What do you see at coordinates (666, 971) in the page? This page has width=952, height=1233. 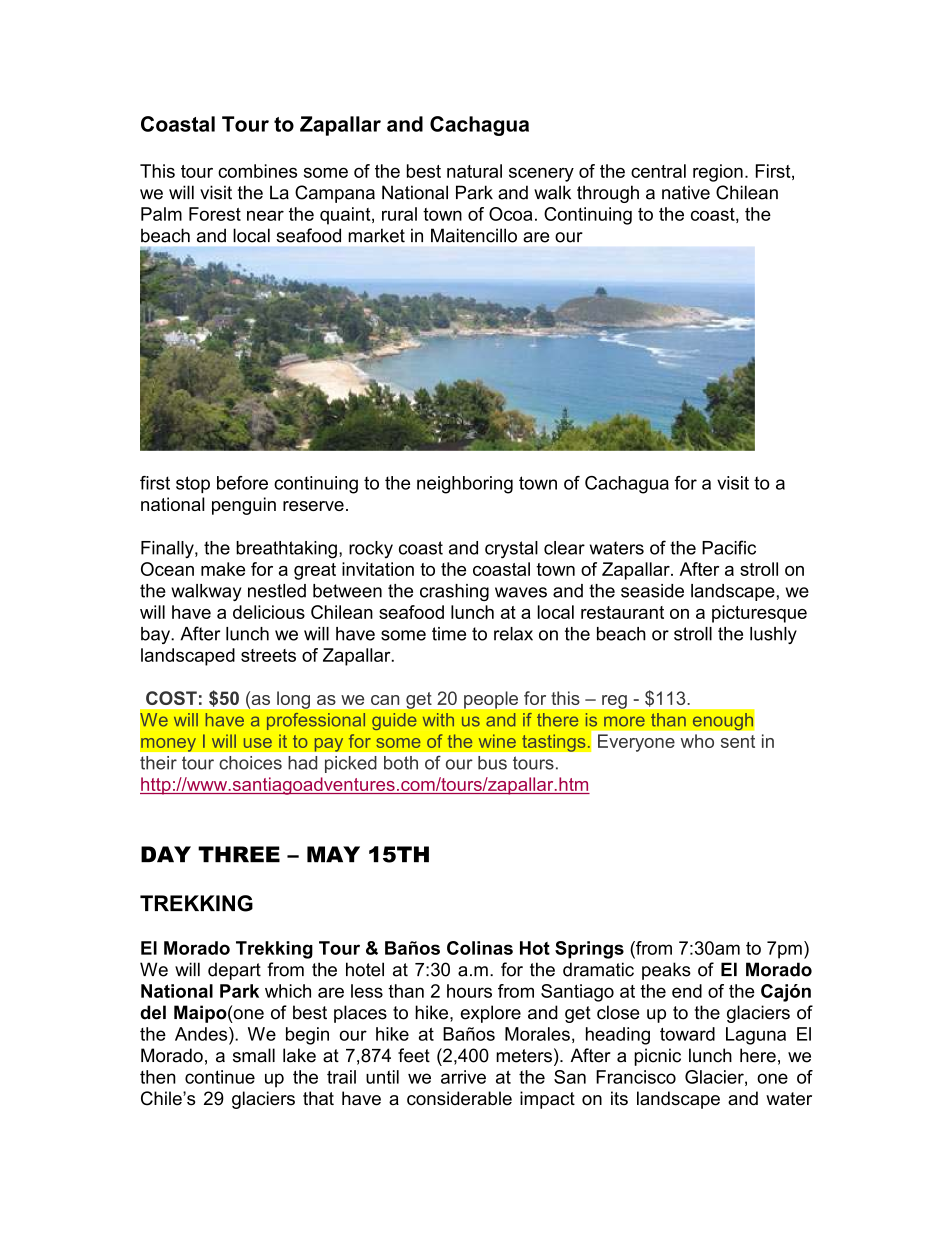 I see `peaks` at bounding box center [666, 971].
